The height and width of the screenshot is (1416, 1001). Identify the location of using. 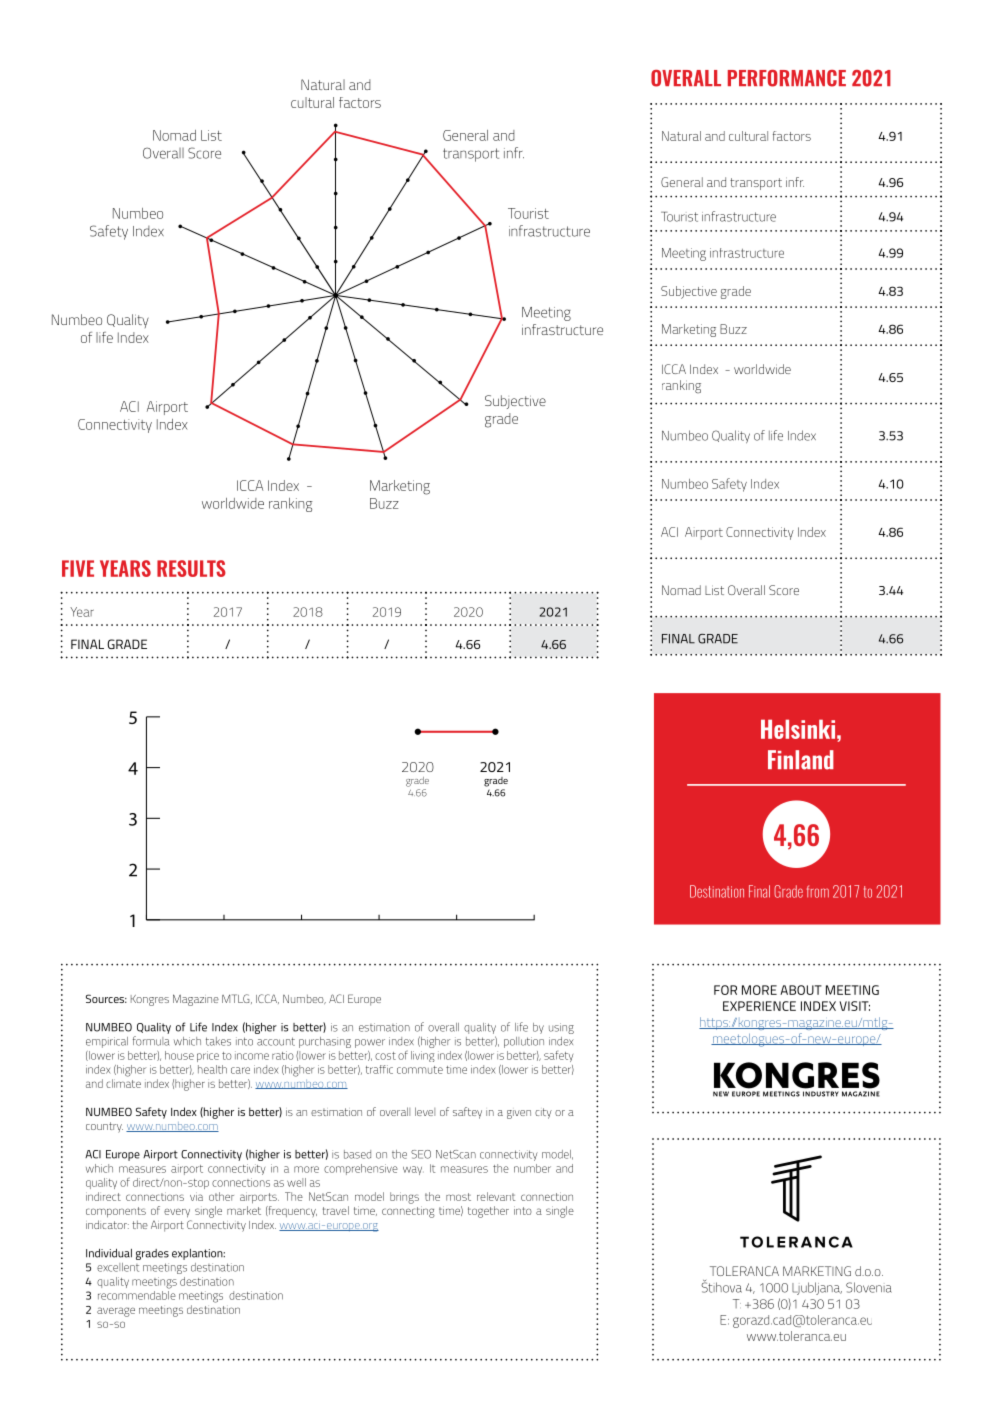
(561, 1028).
